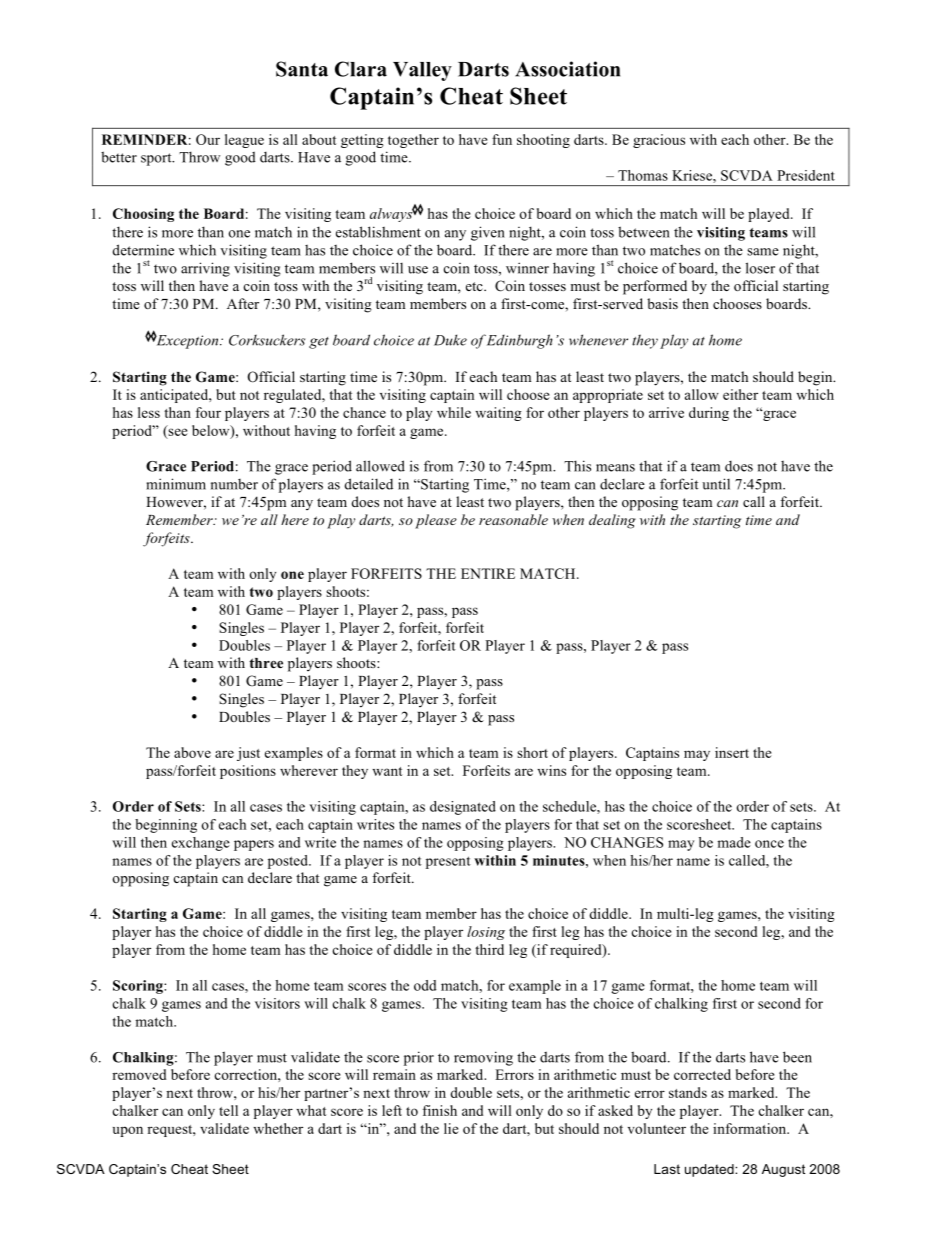 This screenshot has width=952, height=1233. I want to click on gracious, so click(659, 141).
